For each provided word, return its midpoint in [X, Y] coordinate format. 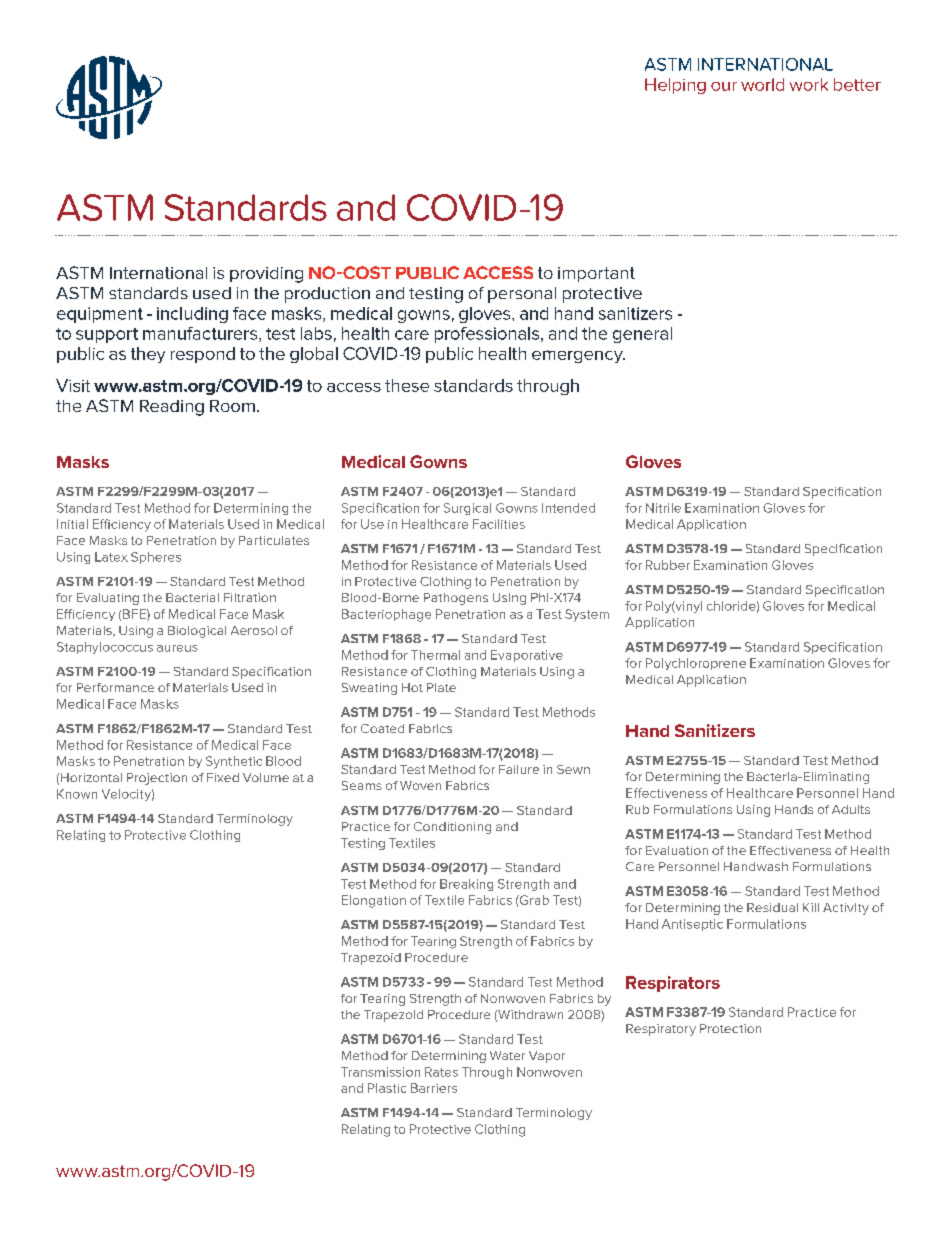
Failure [519, 769]
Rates [441, 1072]
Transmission [380, 1072]
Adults [851, 809]
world [762, 84]
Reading [172, 408]
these [407, 385]
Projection [157, 779]
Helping [675, 86]
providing [266, 275]
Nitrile [663, 508]
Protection [730, 1028]
